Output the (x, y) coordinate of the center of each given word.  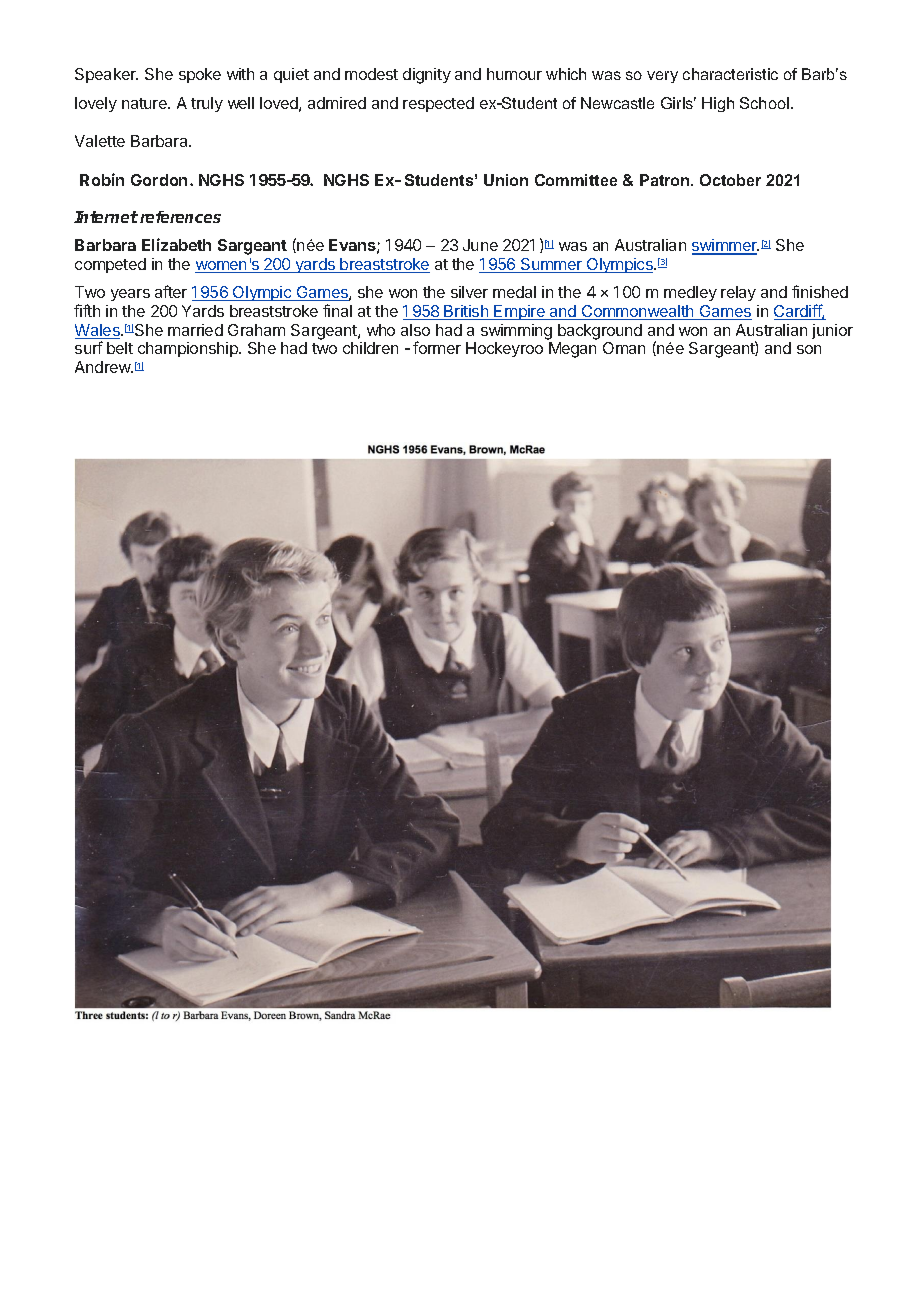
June (480, 245)
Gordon (159, 180)
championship (189, 349)
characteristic (730, 74)
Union (506, 180)
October (730, 180)
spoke (200, 75)
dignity (427, 76)
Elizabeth (176, 244)
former (437, 347)
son (809, 349)
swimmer (725, 246)
